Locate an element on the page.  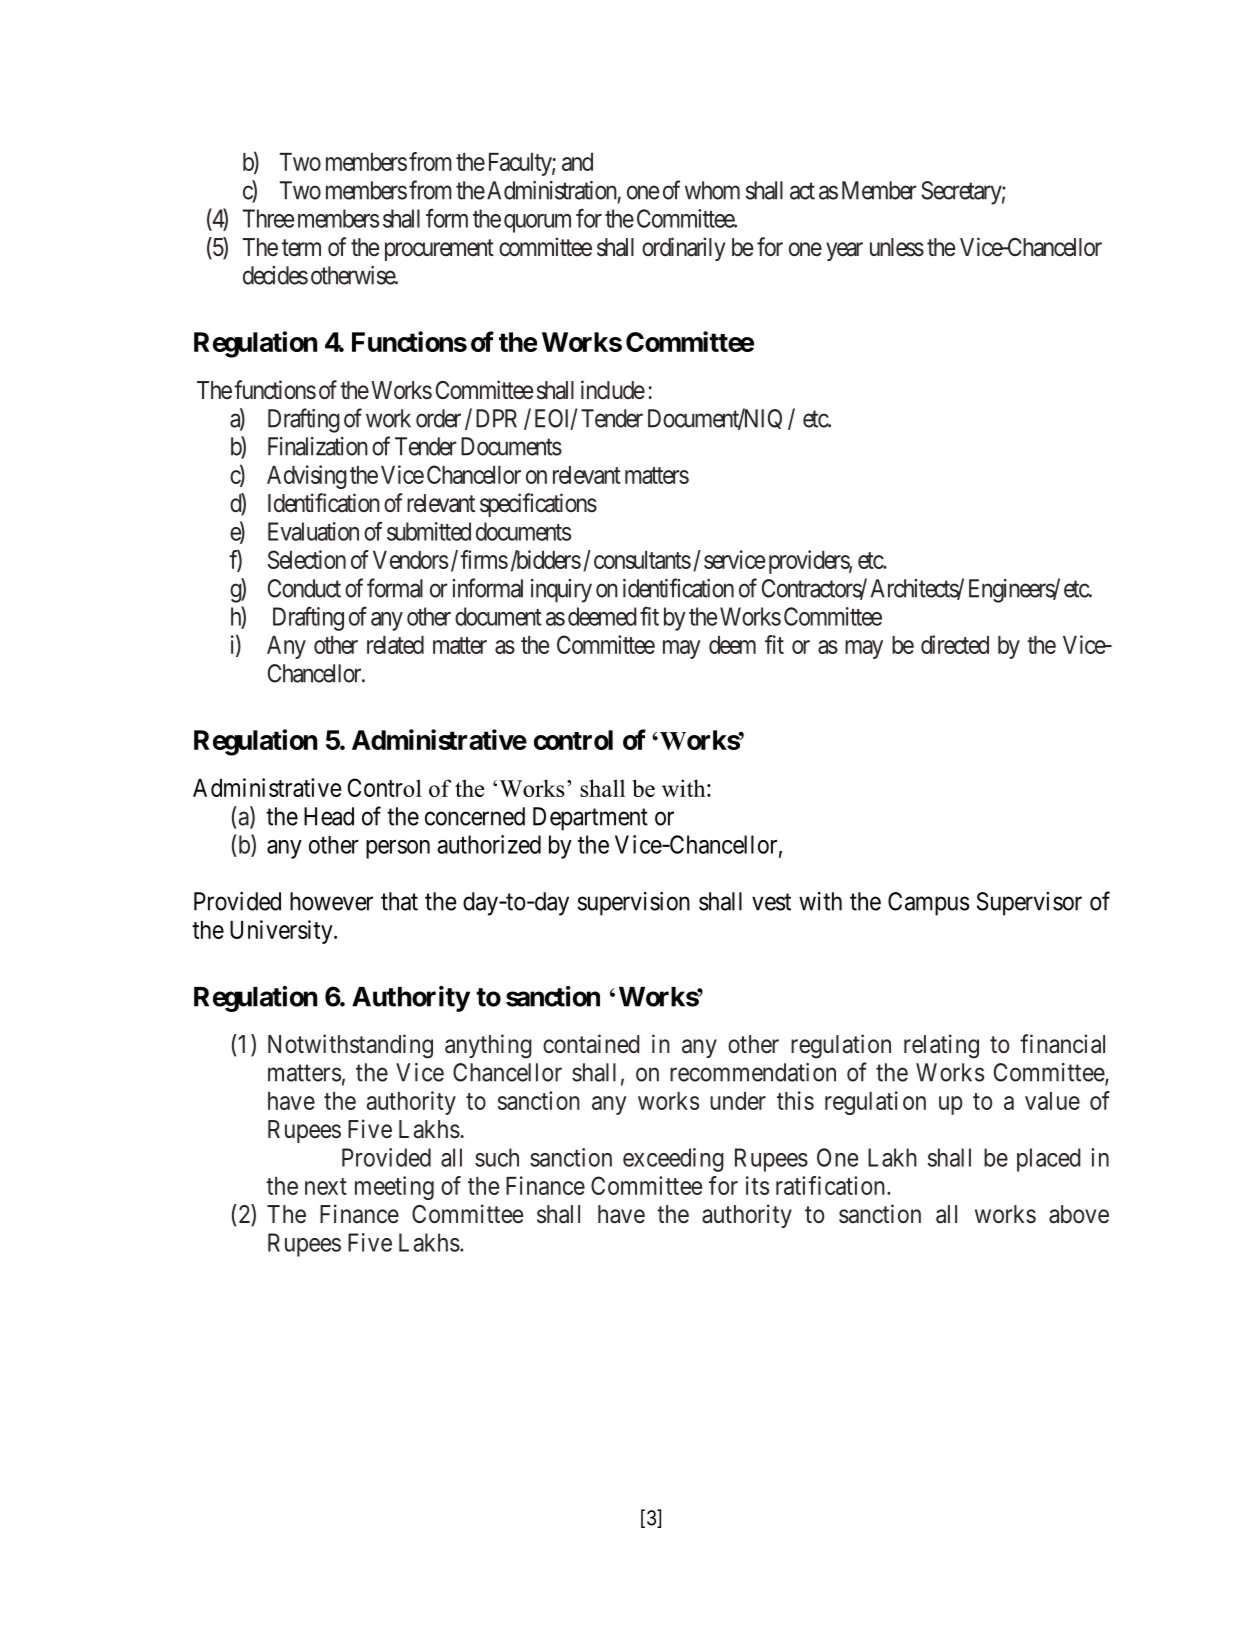
meeting is located at coordinates (394, 1188).
